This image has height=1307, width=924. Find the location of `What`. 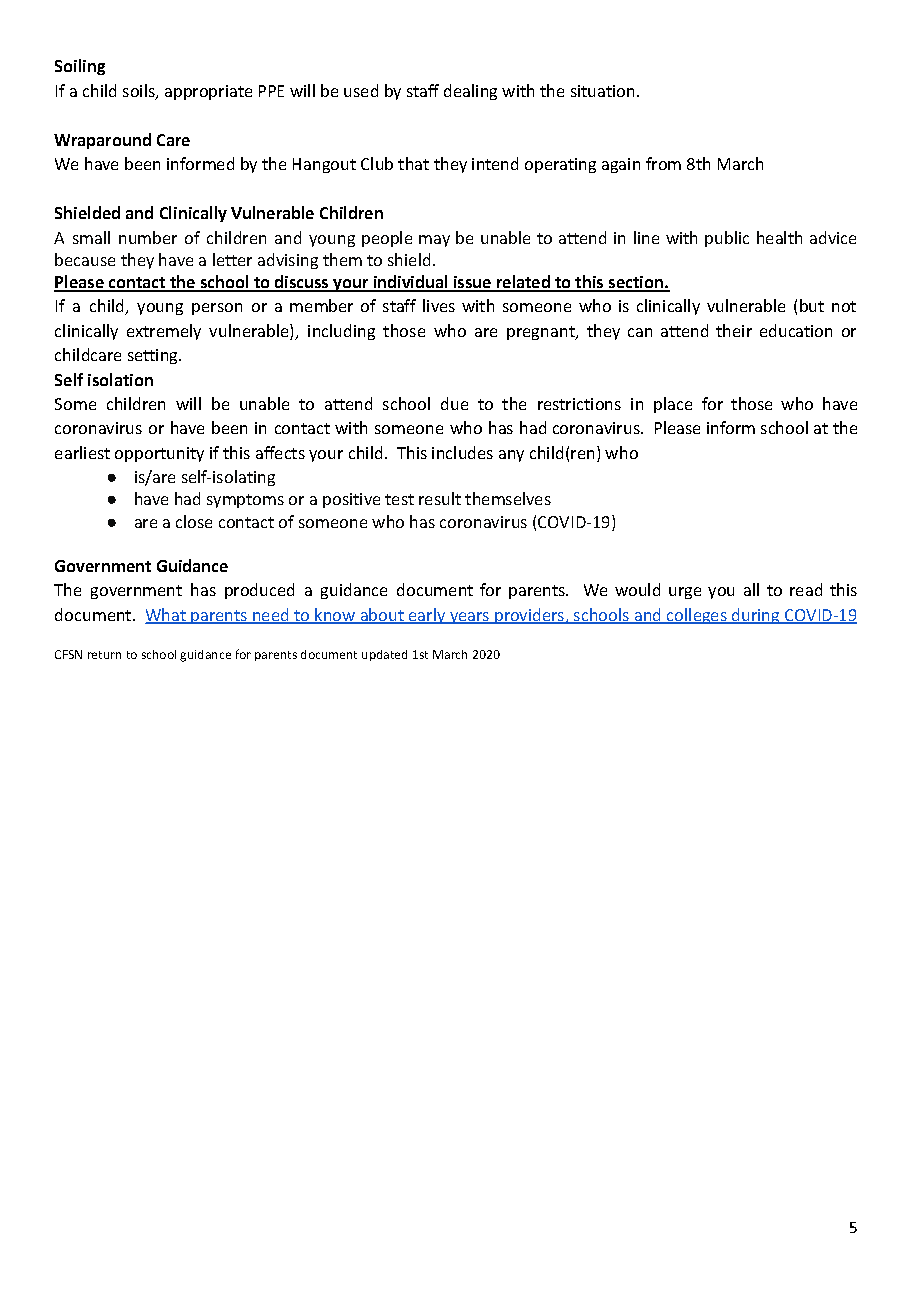

What is located at coordinates (166, 616).
